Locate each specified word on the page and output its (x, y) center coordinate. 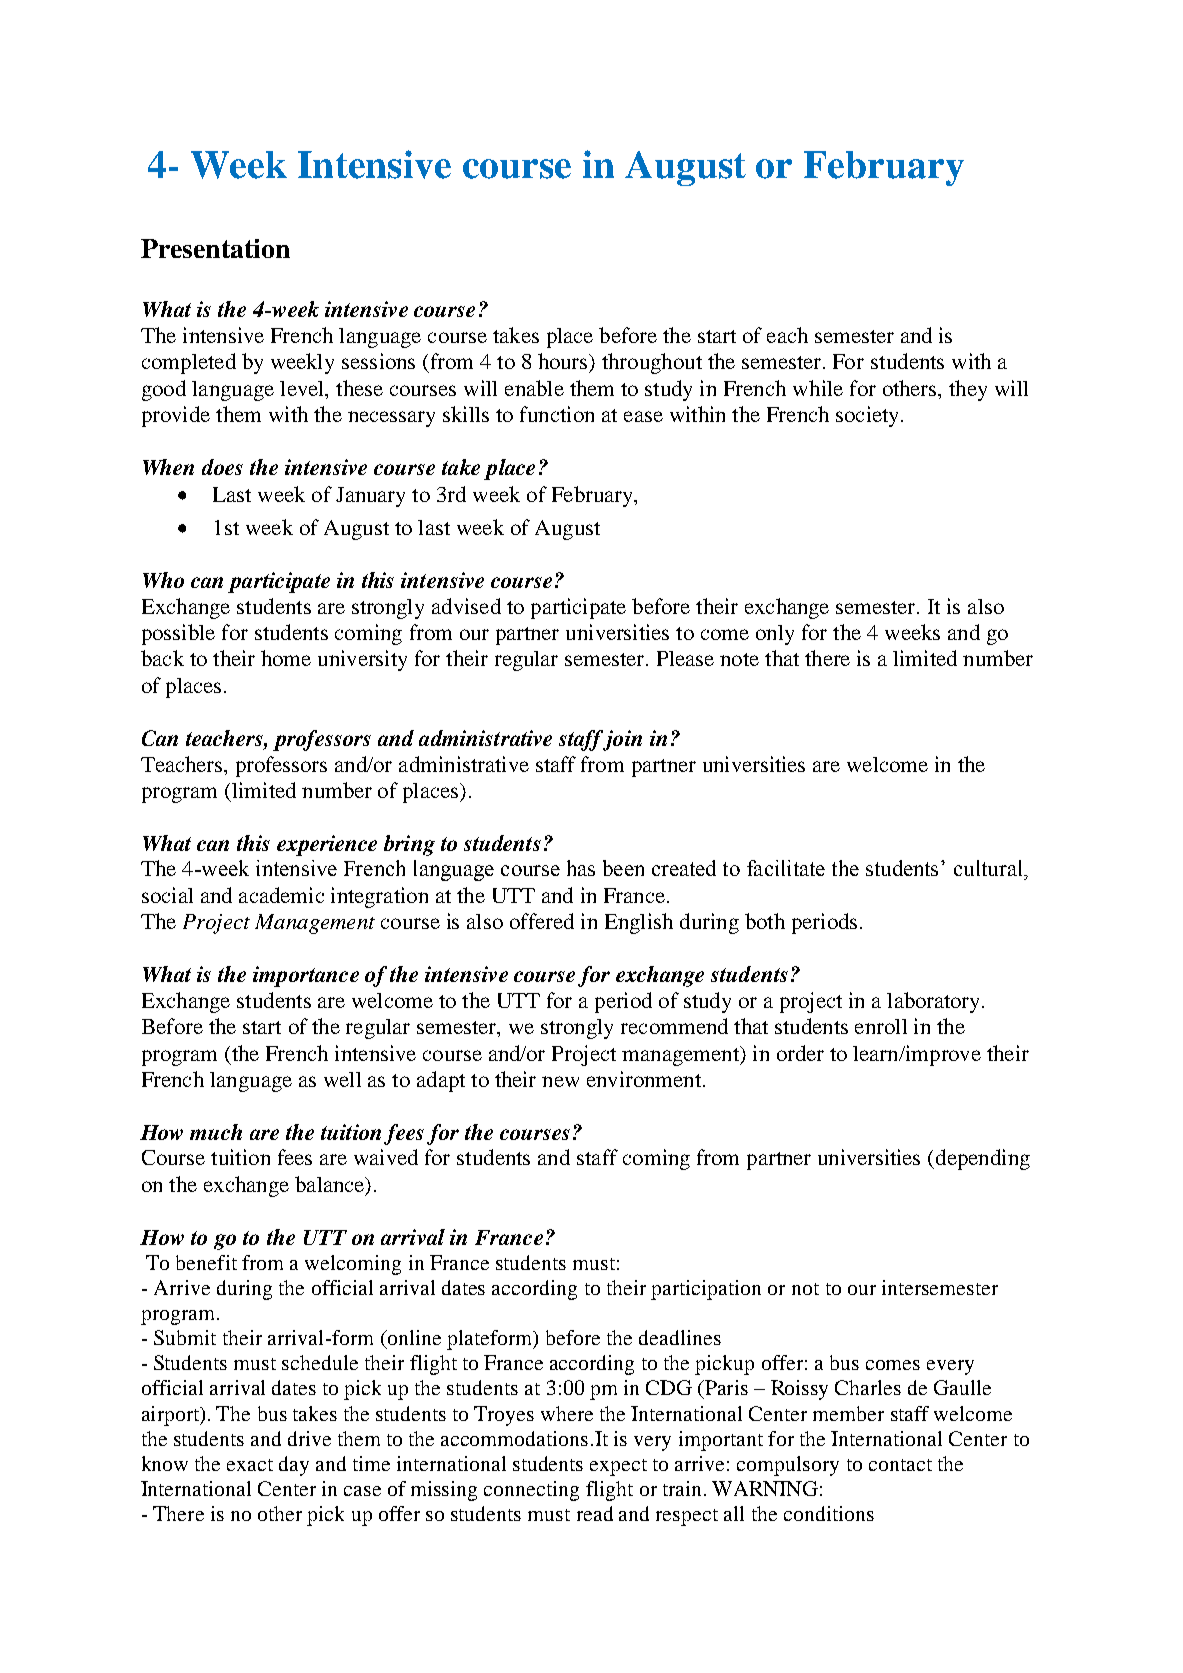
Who (163, 580)
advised (466, 606)
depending (981, 1159)
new (560, 1081)
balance (331, 1185)
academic (281, 895)
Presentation (215, 248)
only (775, 635)
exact (250, 1465)
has (581, 868)
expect (618, 1467)
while (818, 388)
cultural (989, 868)
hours (564, 361)
